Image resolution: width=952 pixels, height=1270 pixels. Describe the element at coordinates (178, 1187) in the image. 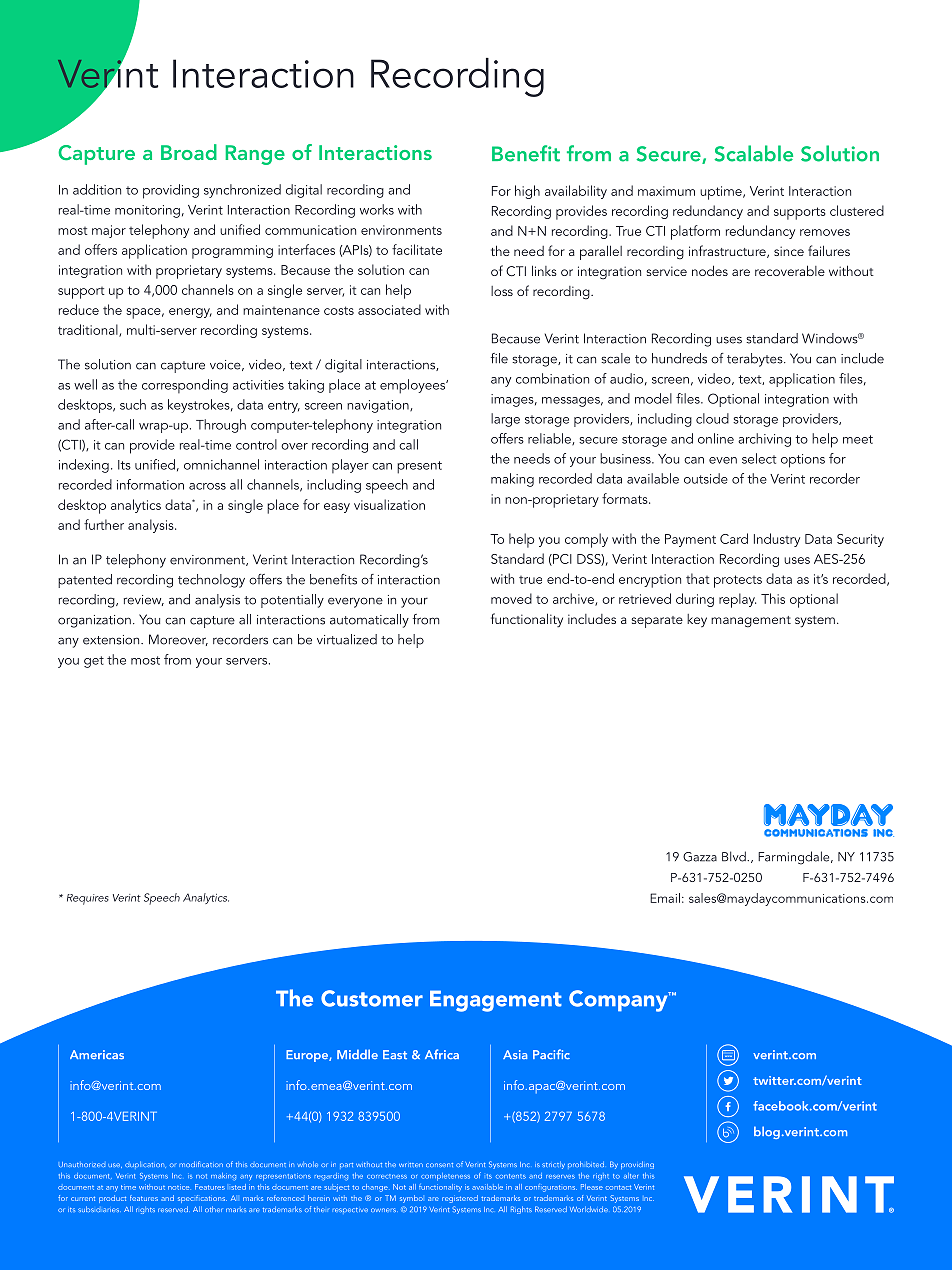

I see `notice` at that location.
